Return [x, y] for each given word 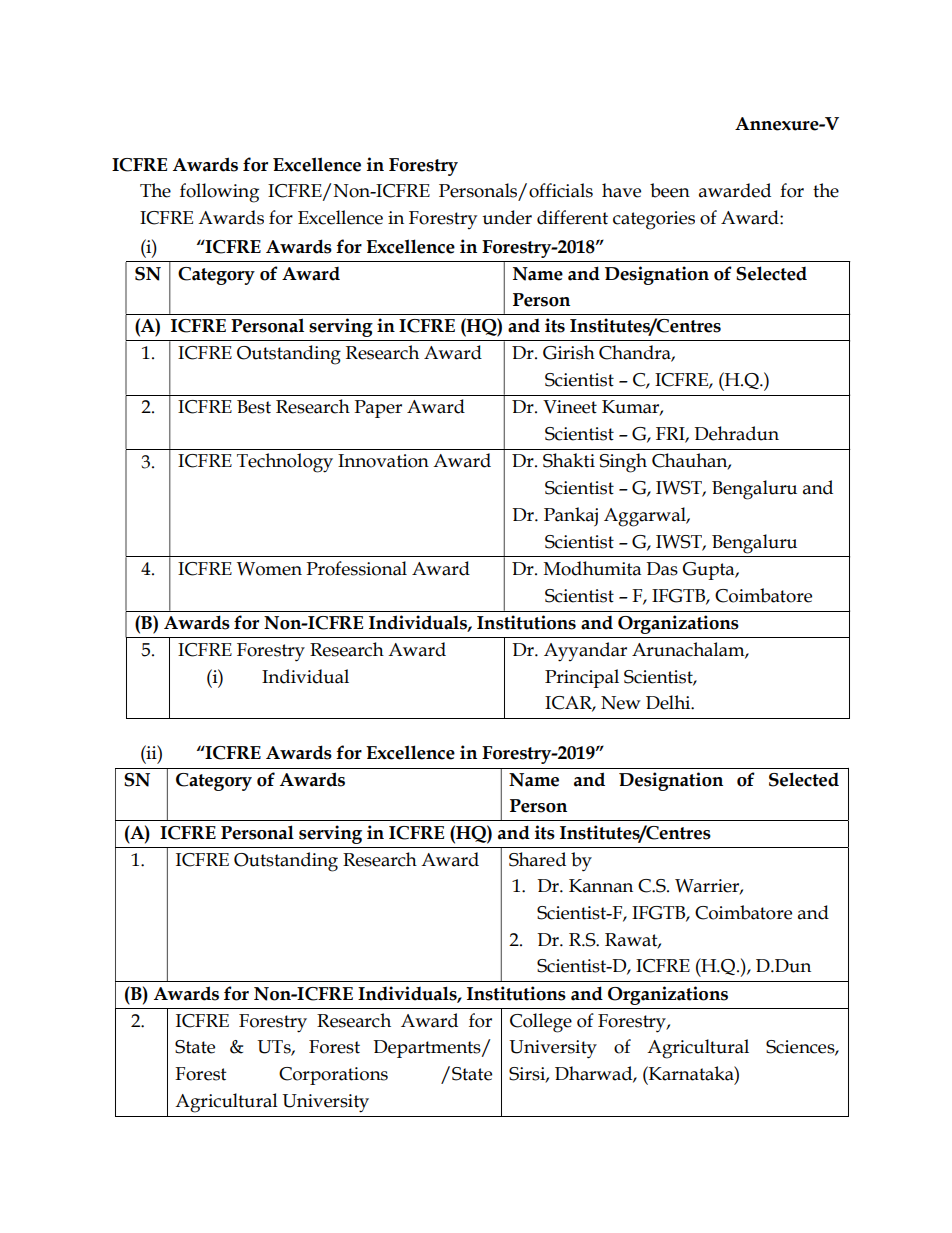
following [219, 193]
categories [654, 220]
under [507, 217]
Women [269, 569]
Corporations [333, 1076]
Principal [582, 678]
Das [662, 569]
